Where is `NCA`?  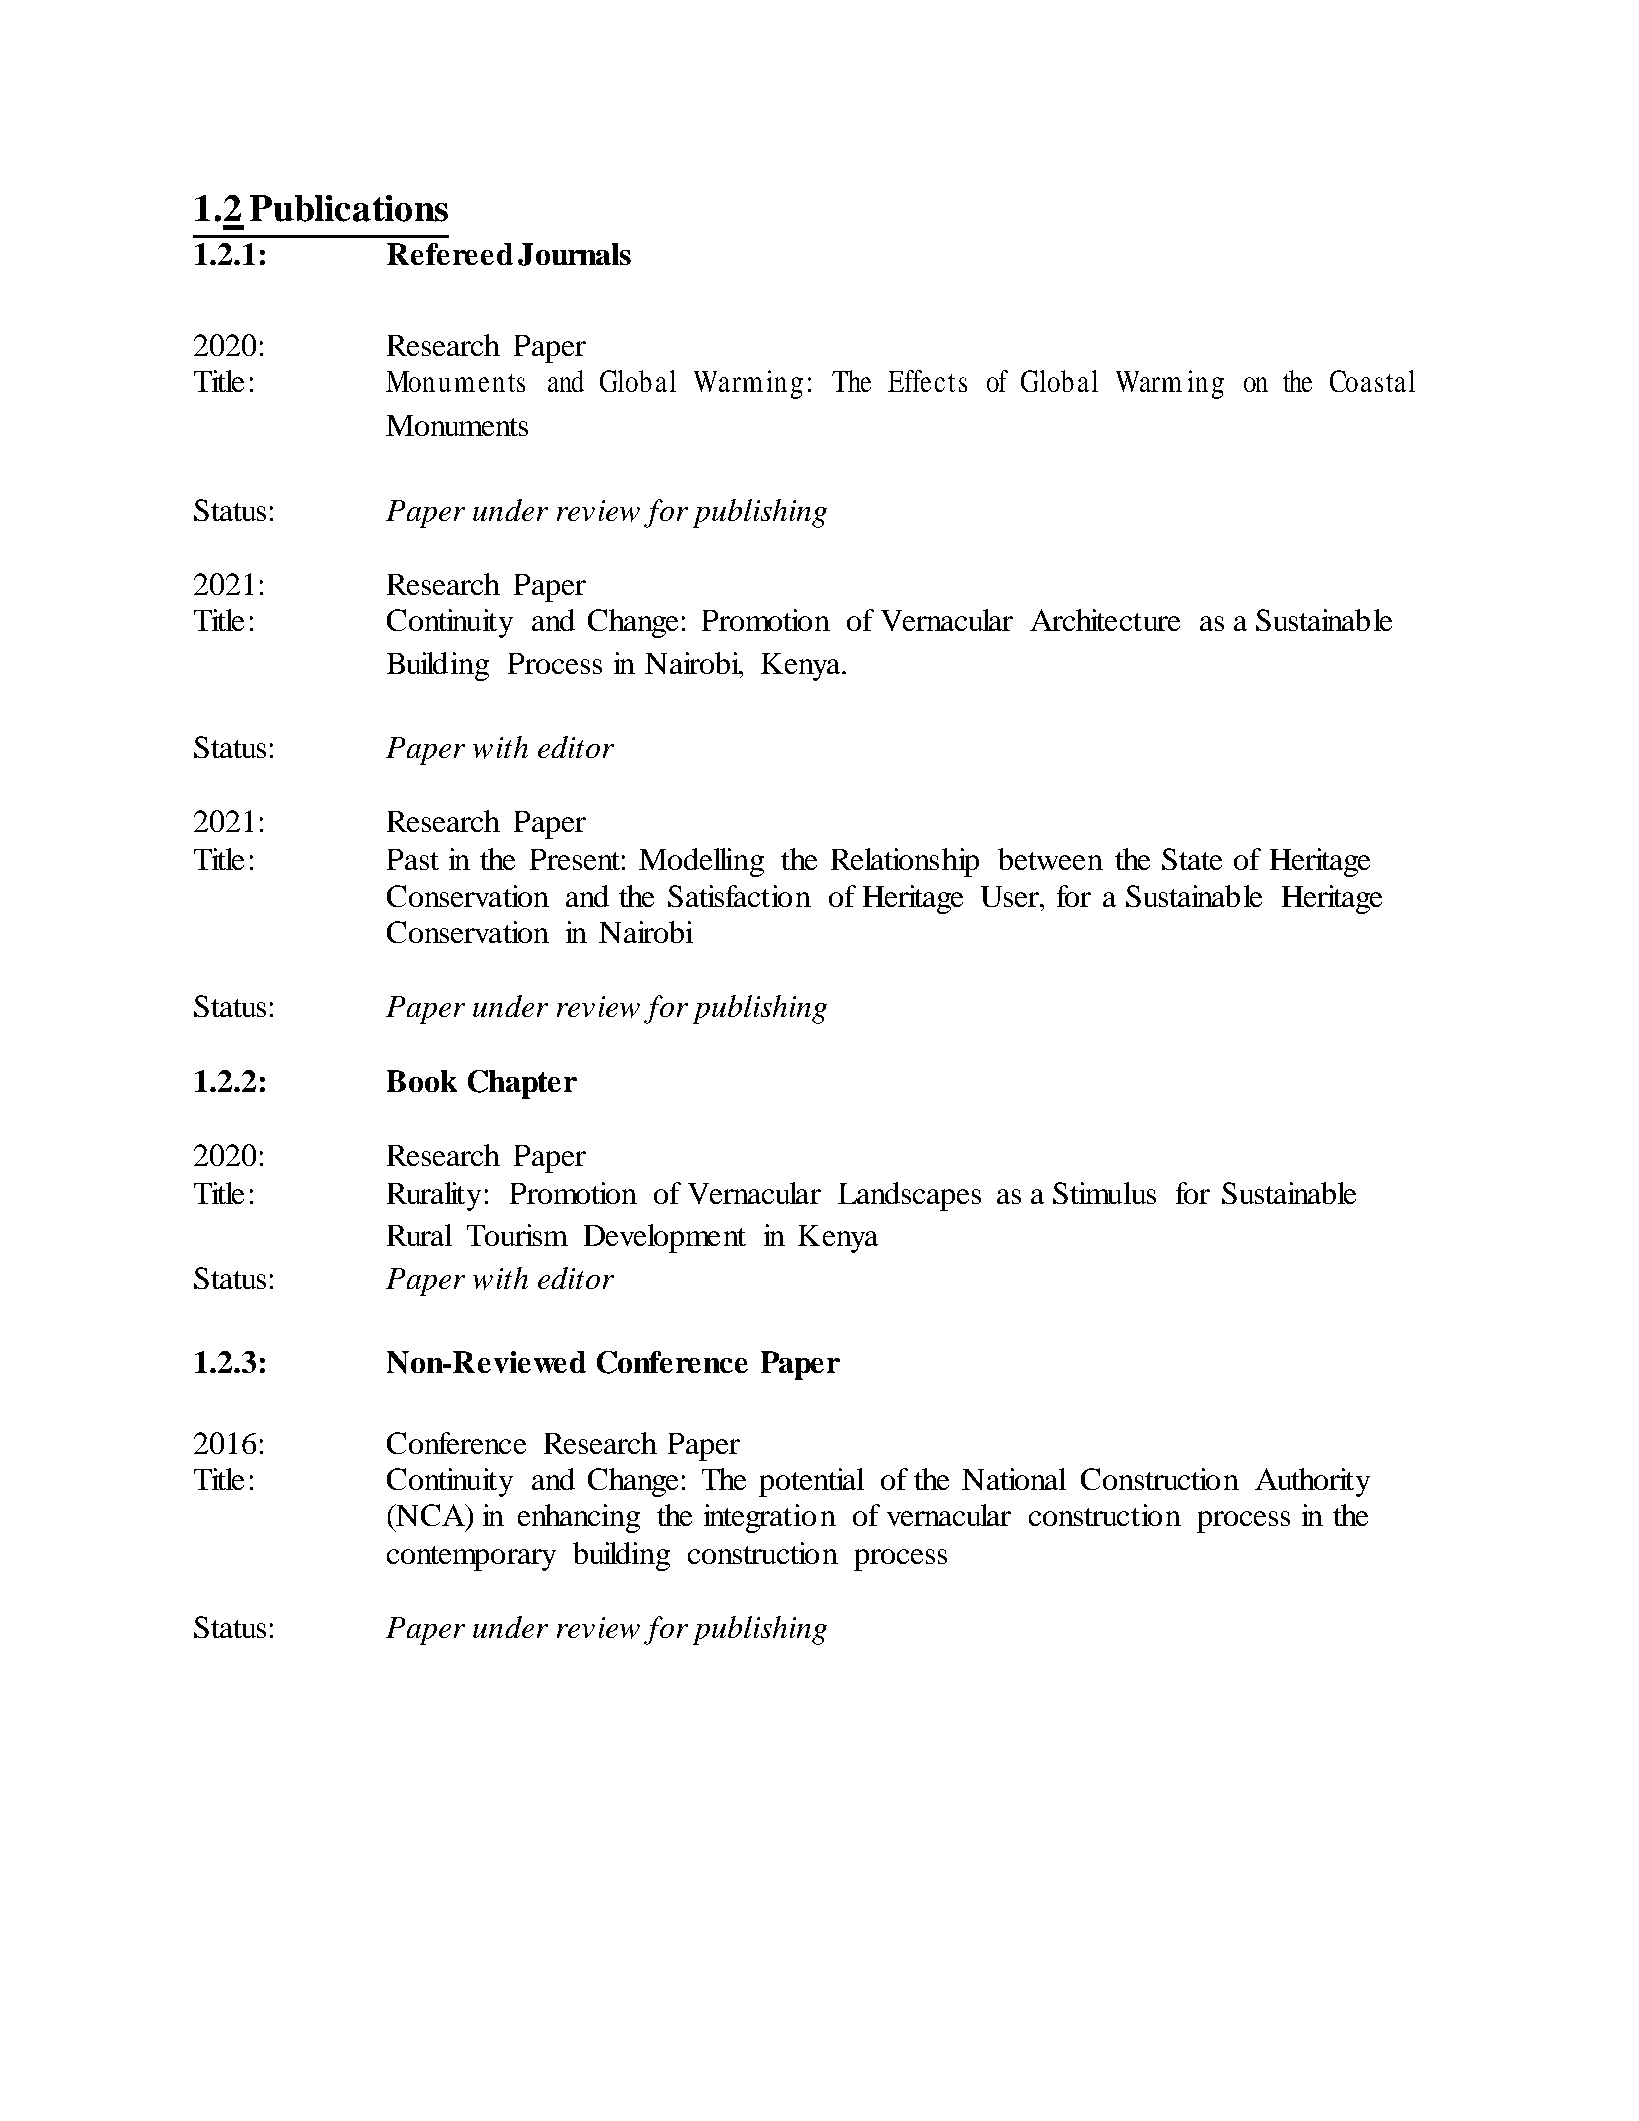
NCA is located at coordinates (430, 1515).
